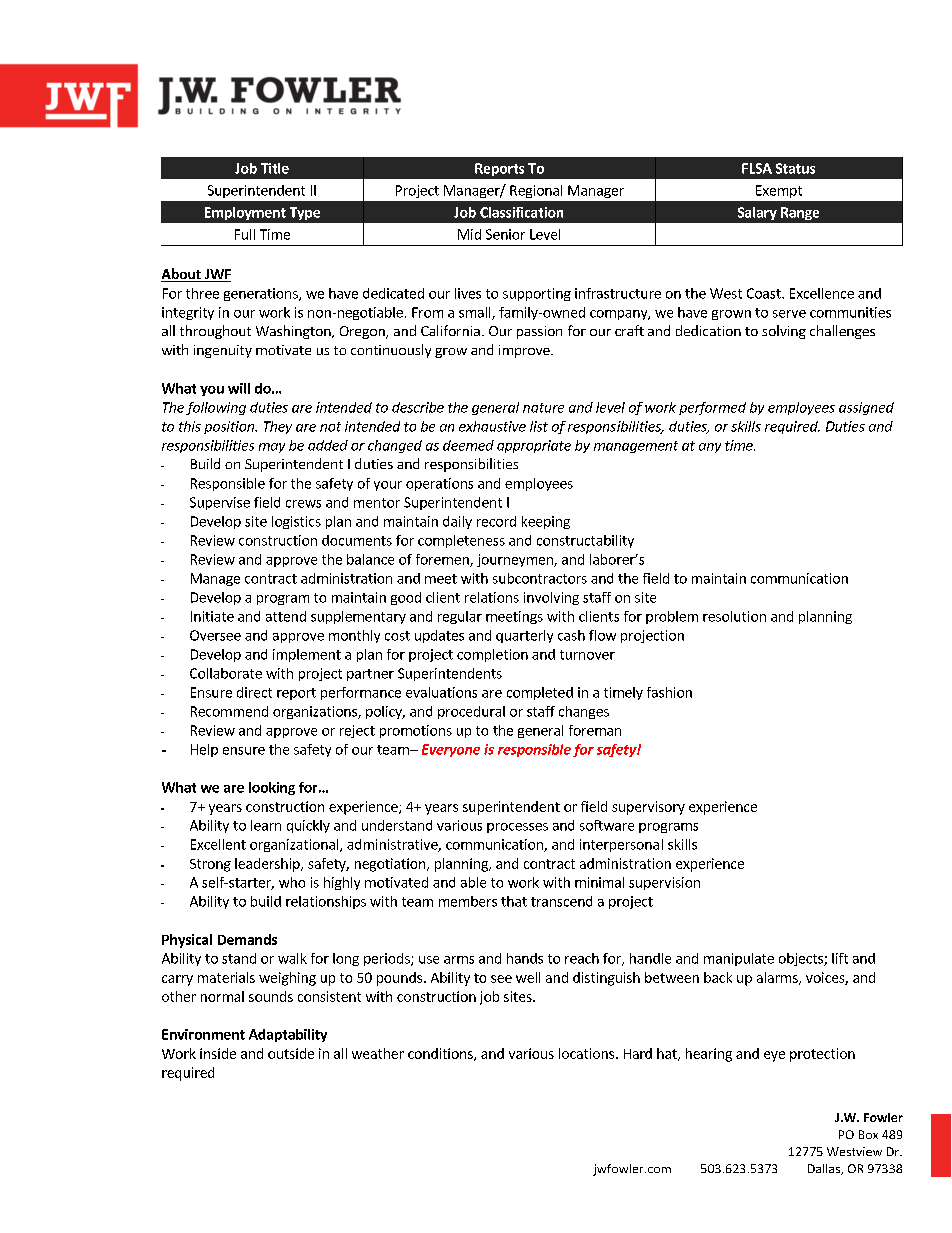 This screenshot has width=952, height=1233. I want to click on outside, so click(291, 1053).
